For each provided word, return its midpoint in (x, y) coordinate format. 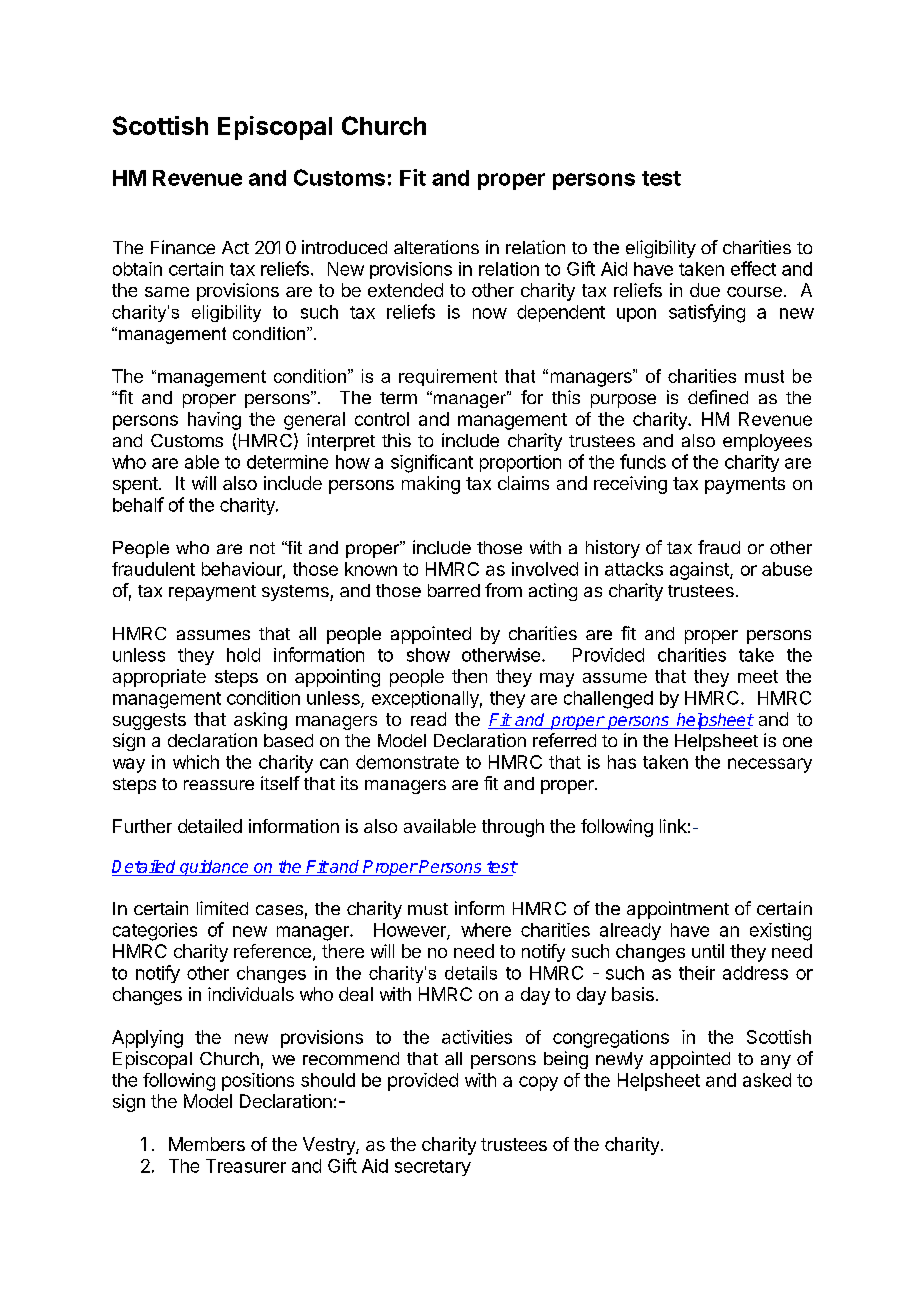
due (705, 290)
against (700, 571)
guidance (214, 868)
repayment (212, 593)
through (513, 828)
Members (207, 1144)
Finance (183, 247)
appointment (678, 910)
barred (454, 590)
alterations (436, 247)
